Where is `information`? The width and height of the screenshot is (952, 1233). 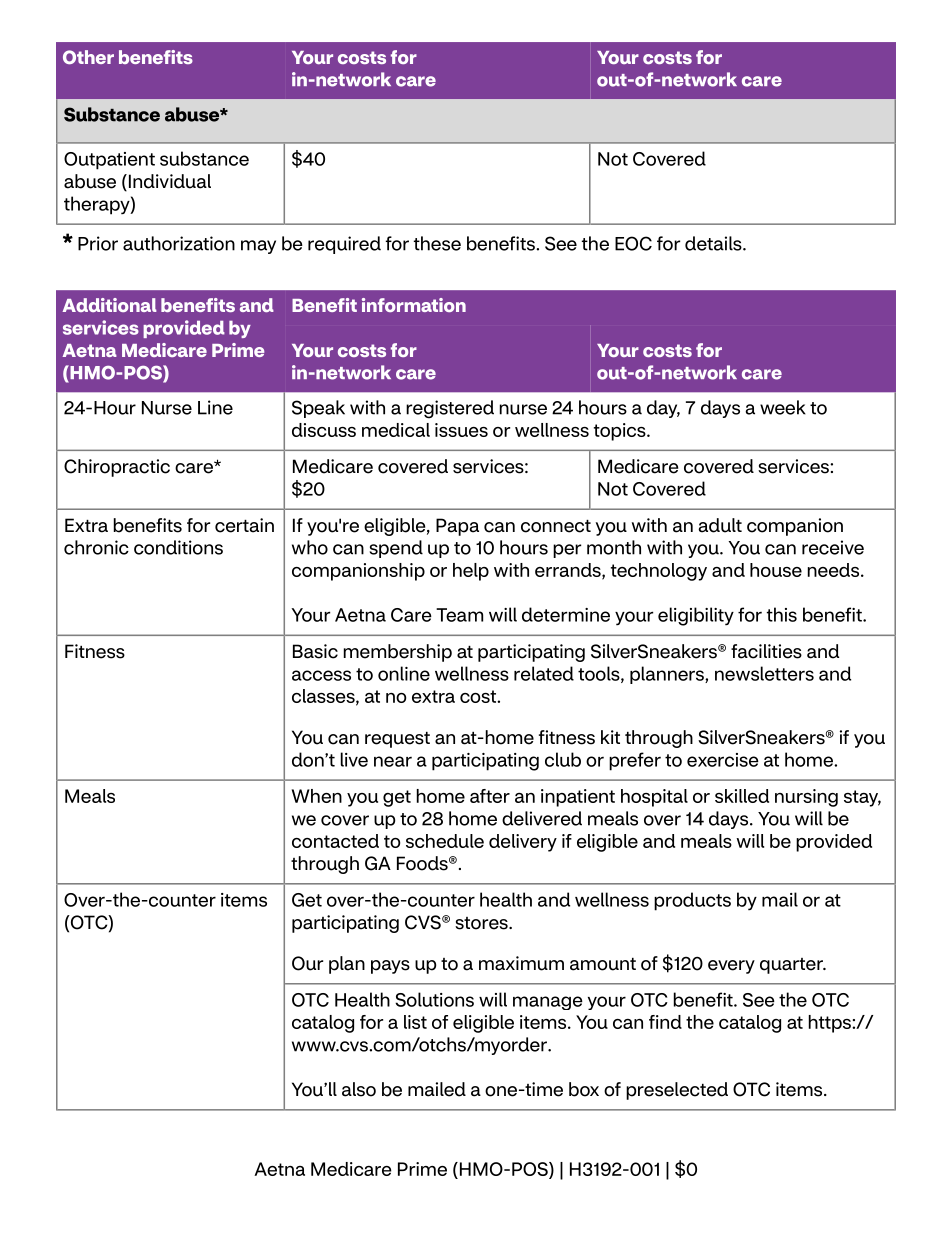
information is located at coordinates (414, 305).
